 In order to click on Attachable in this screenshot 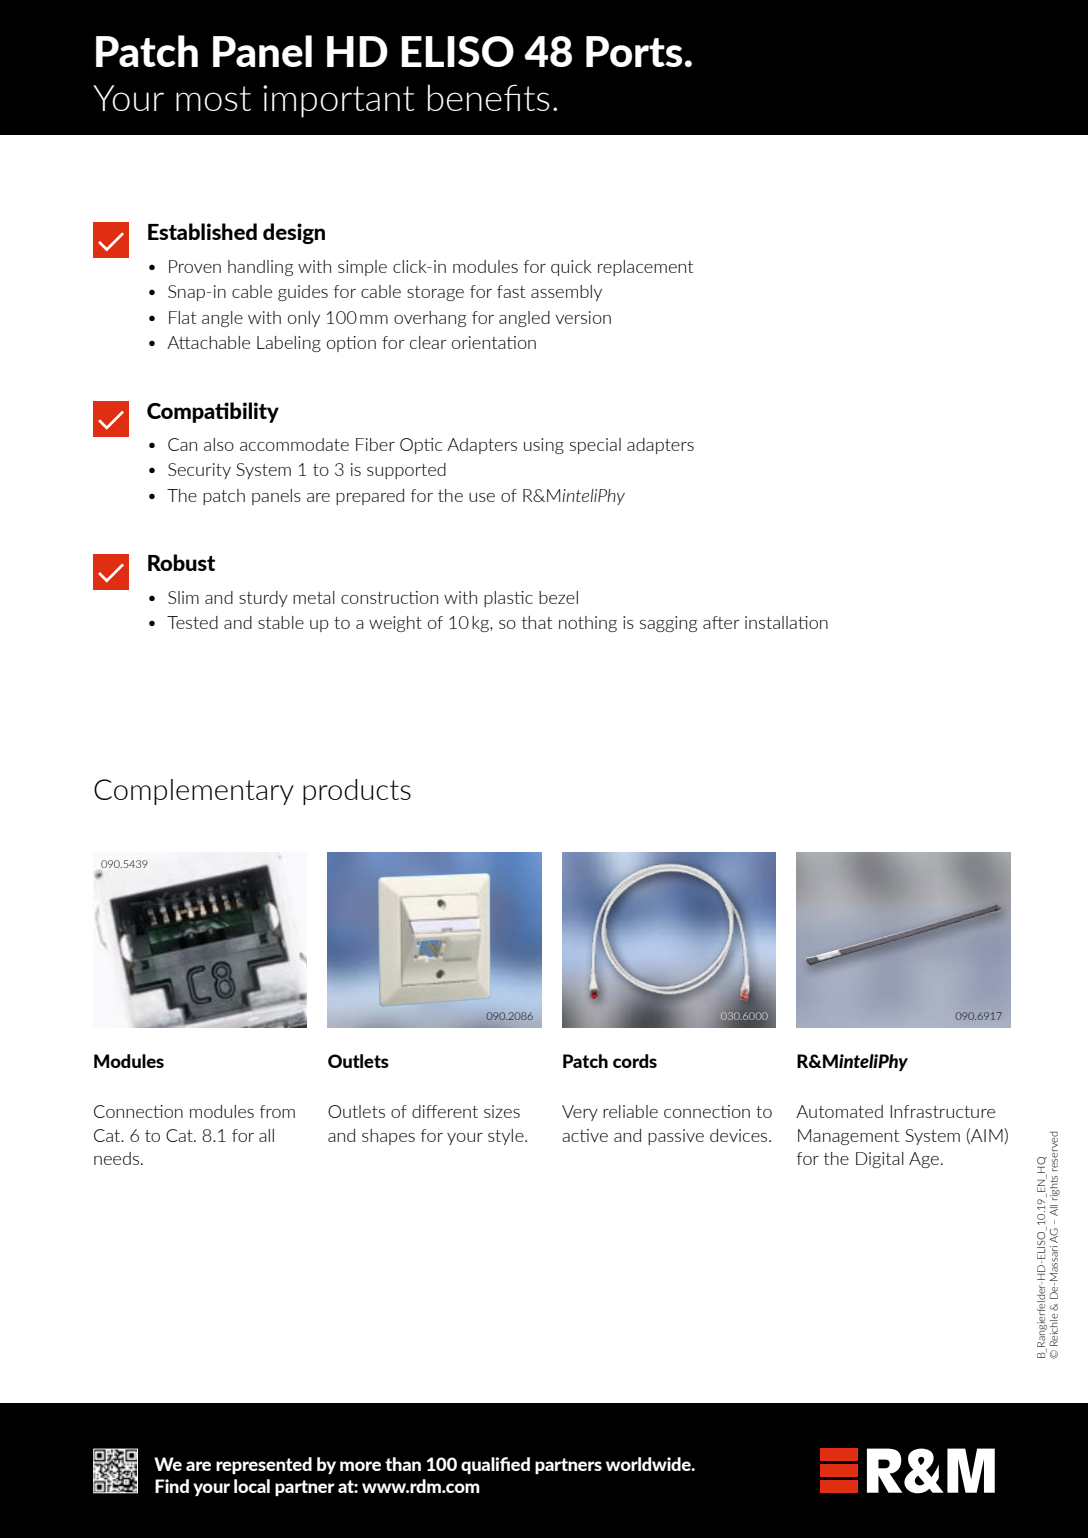, I will do `click(208, 342)`.
